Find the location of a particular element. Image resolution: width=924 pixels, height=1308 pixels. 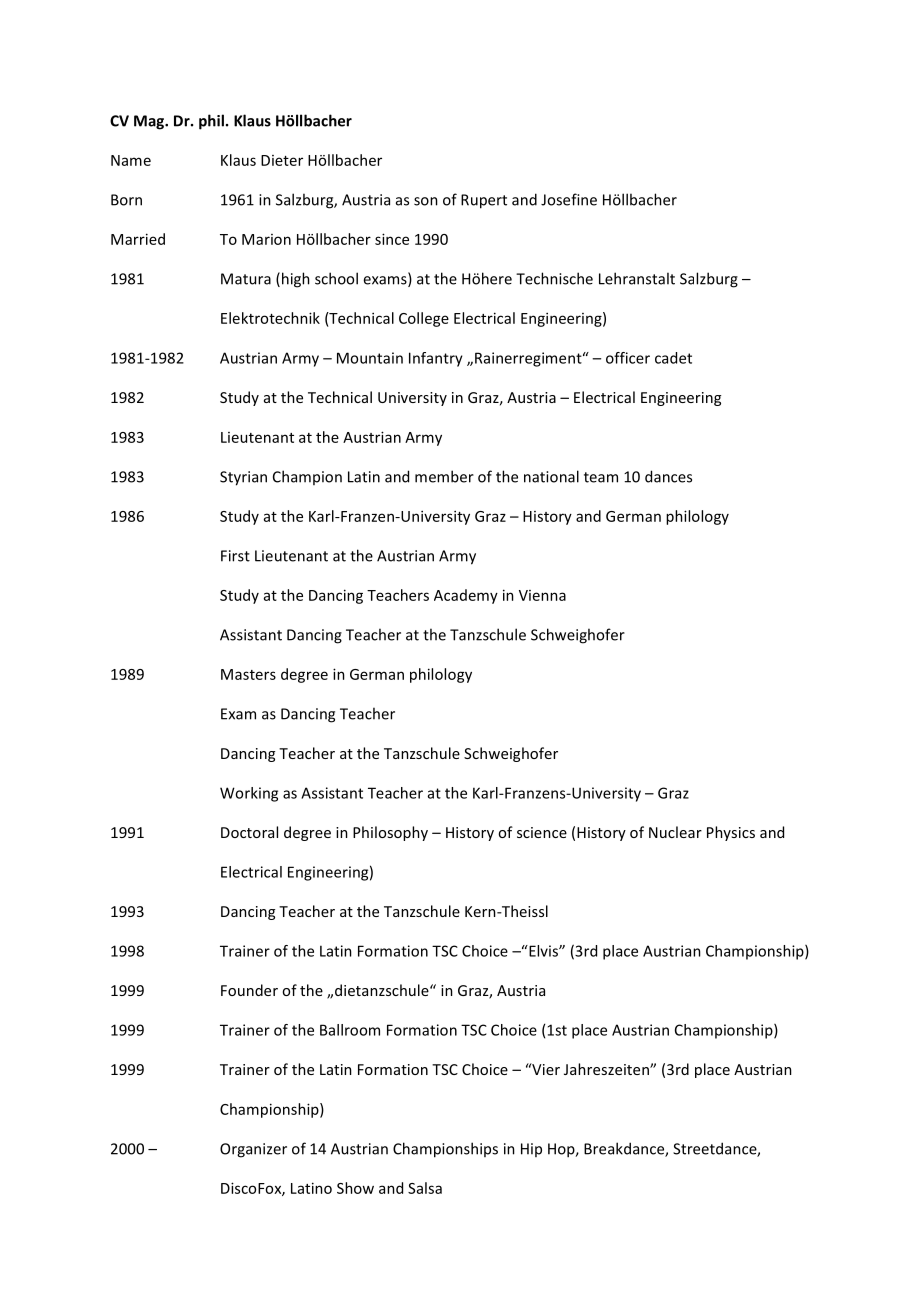

Nuclear is located at coordinates (675, 832).
